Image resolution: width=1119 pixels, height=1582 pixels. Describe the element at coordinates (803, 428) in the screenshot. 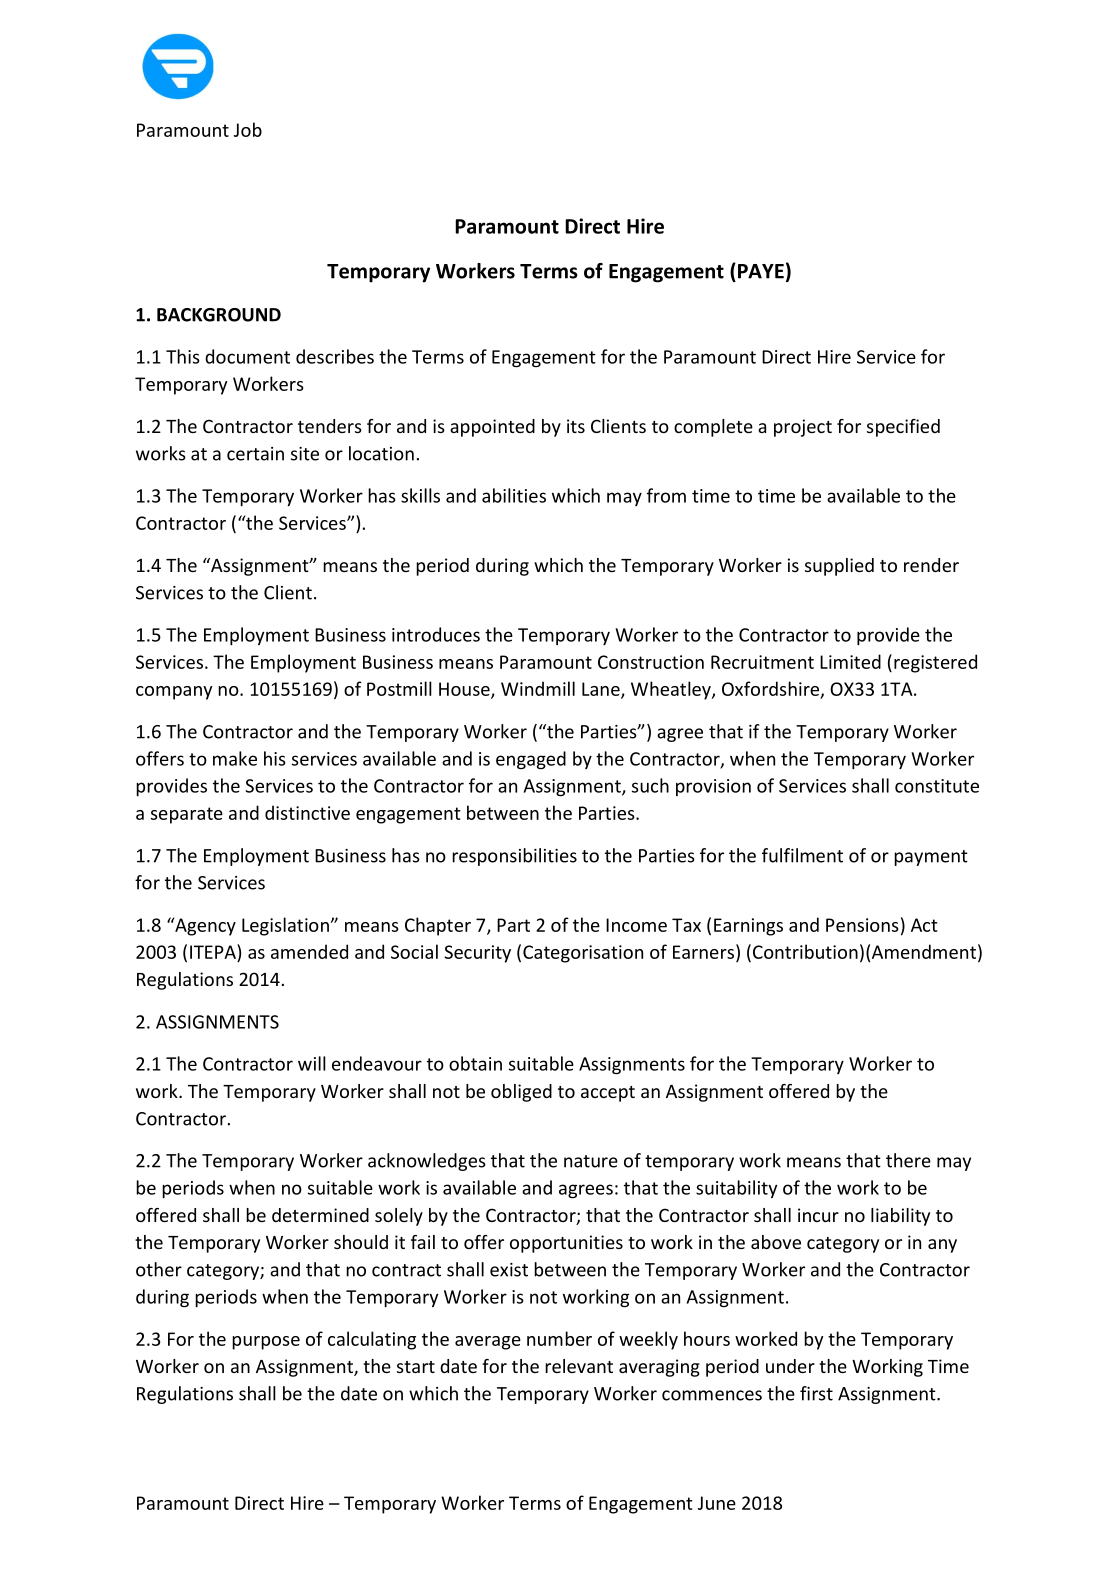

I see `project` at that location.
